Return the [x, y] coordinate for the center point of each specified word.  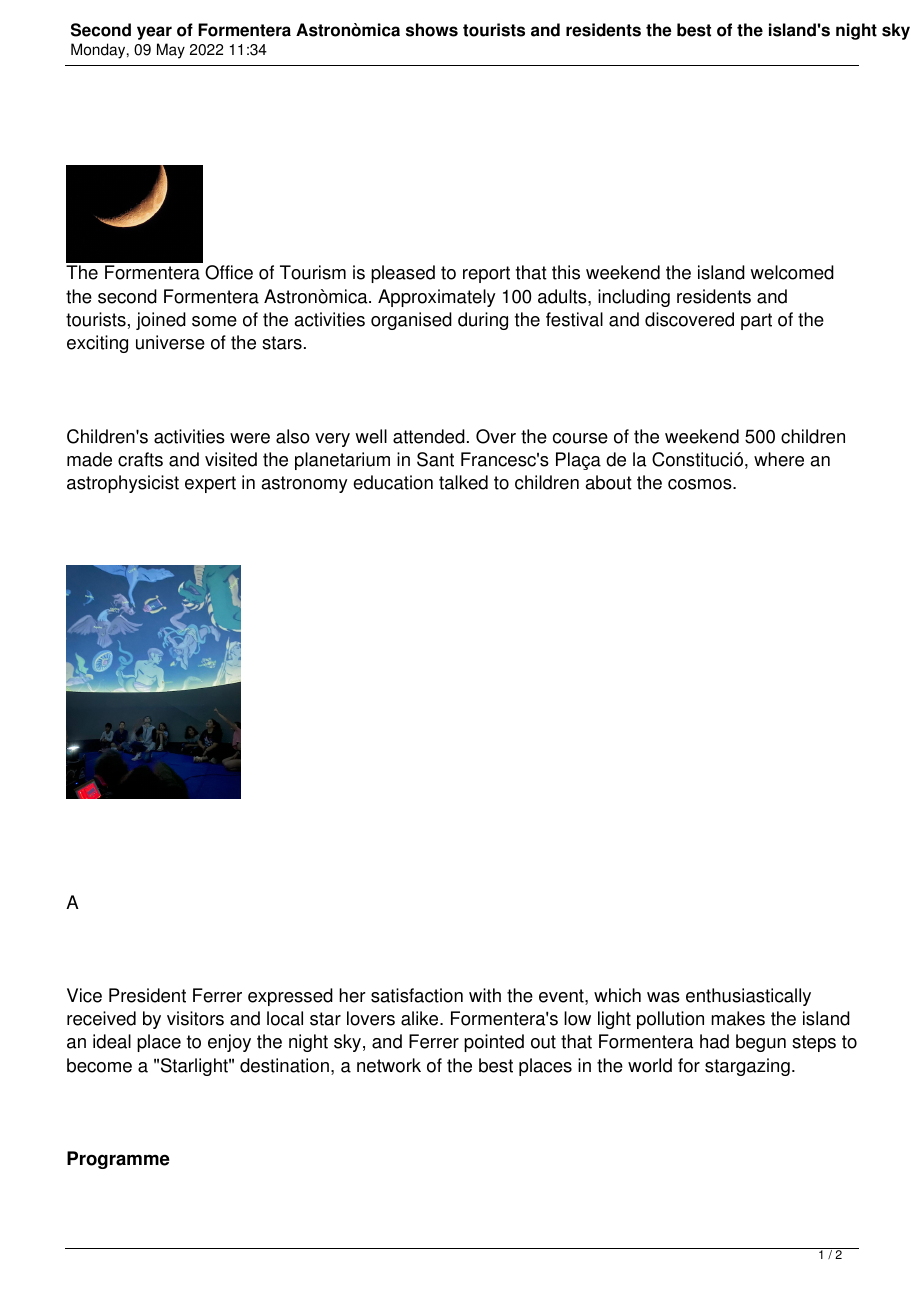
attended [429, 436]
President [147, 995]
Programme [118, 1160]
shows [432, 30]
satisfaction [417, 995]
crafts [140, 459]
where [779, 459]
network [389, 1065]
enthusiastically [748, 997]
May [171, 51]
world [650, 1065]
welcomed [792, 272]
